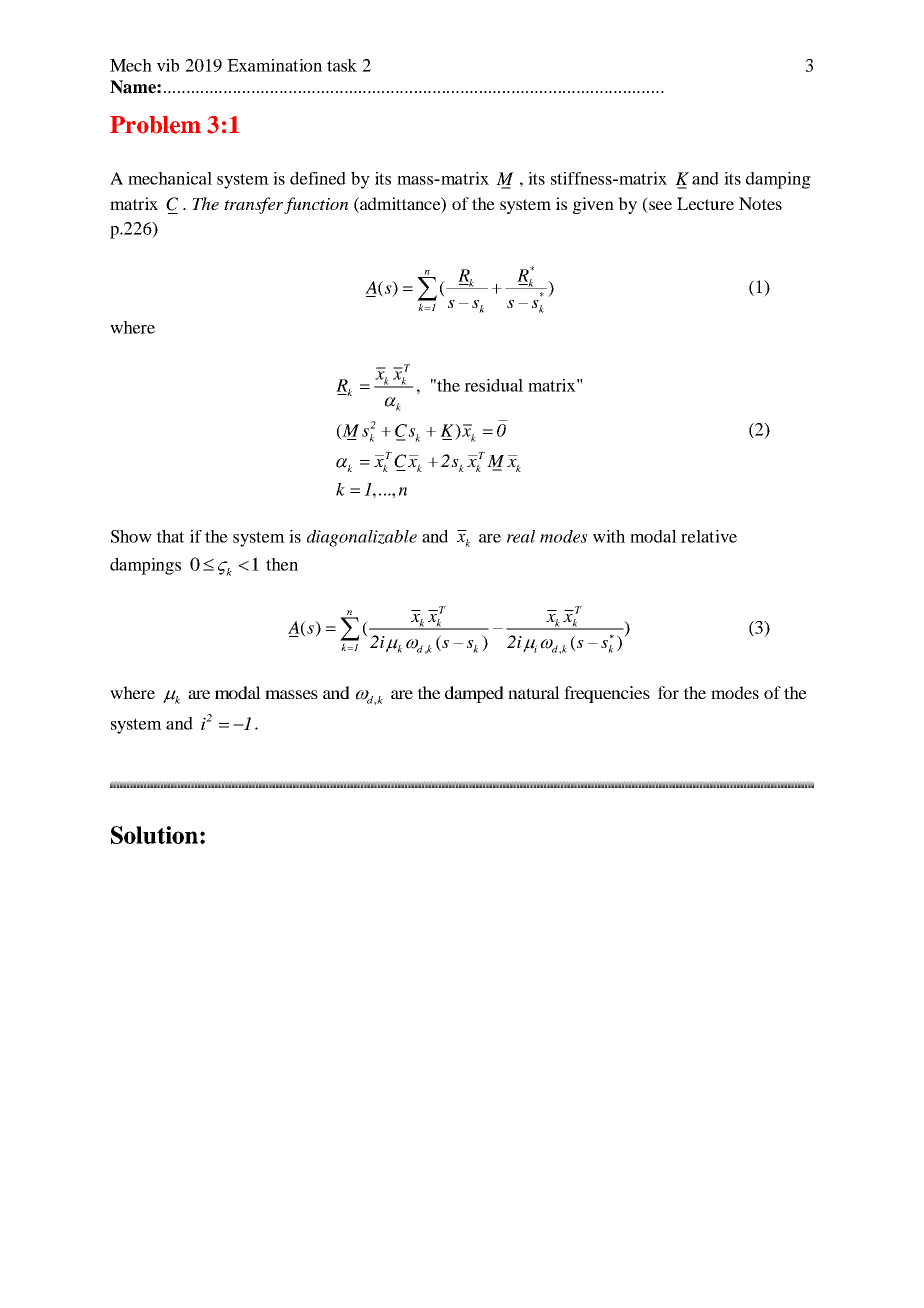  Describe the element at coordinates (254, 205) in the image. I see `transfer` at that location.
